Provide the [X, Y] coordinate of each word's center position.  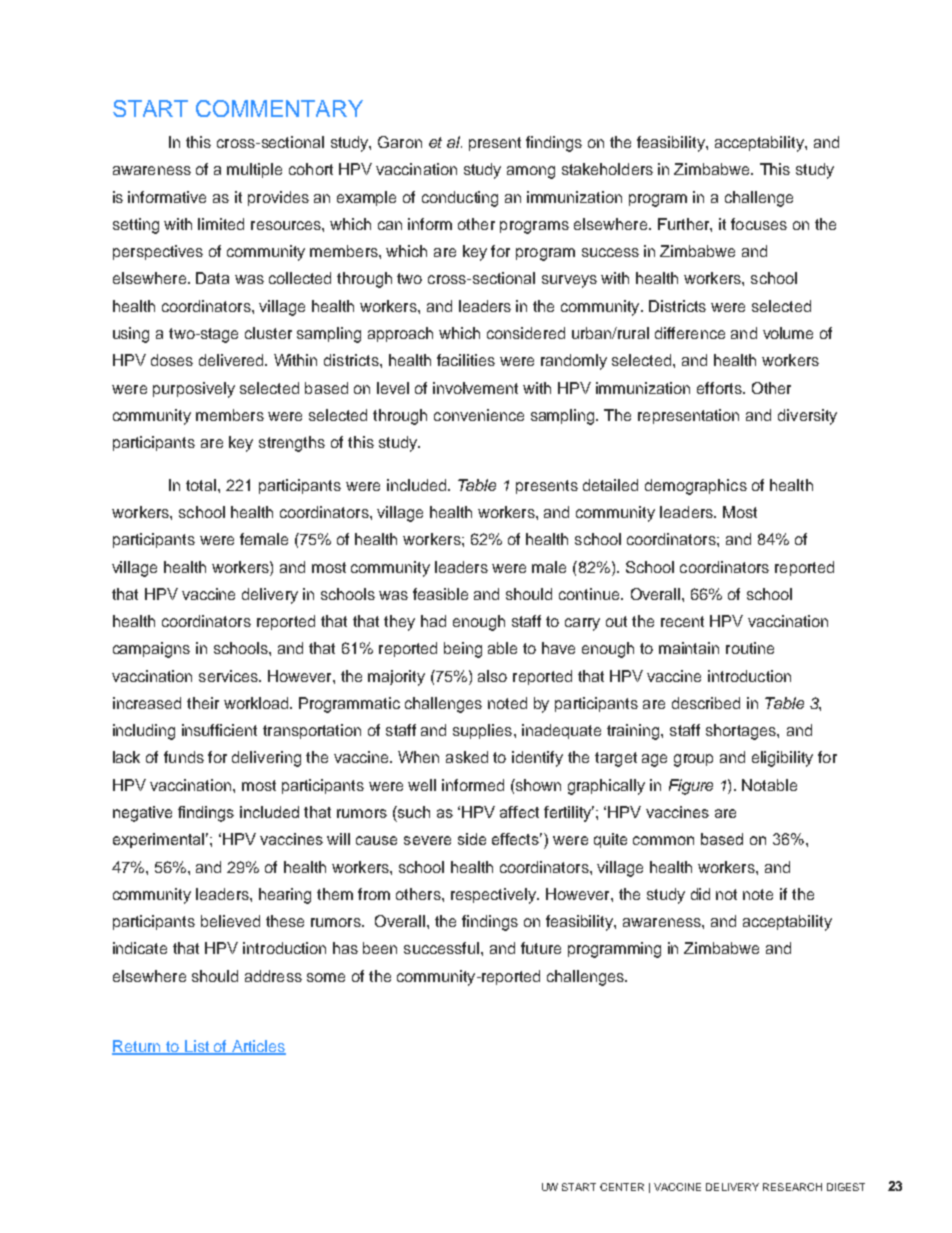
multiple [254, 170]
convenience [479, 415]
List [197, 1047]
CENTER [622, 1187]
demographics [696, 487]
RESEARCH [792, 1187]
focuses [759, 224]
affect [519, 812]
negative [142, 814]
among [531, 172]
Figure [691, 787]
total [201, 485]
